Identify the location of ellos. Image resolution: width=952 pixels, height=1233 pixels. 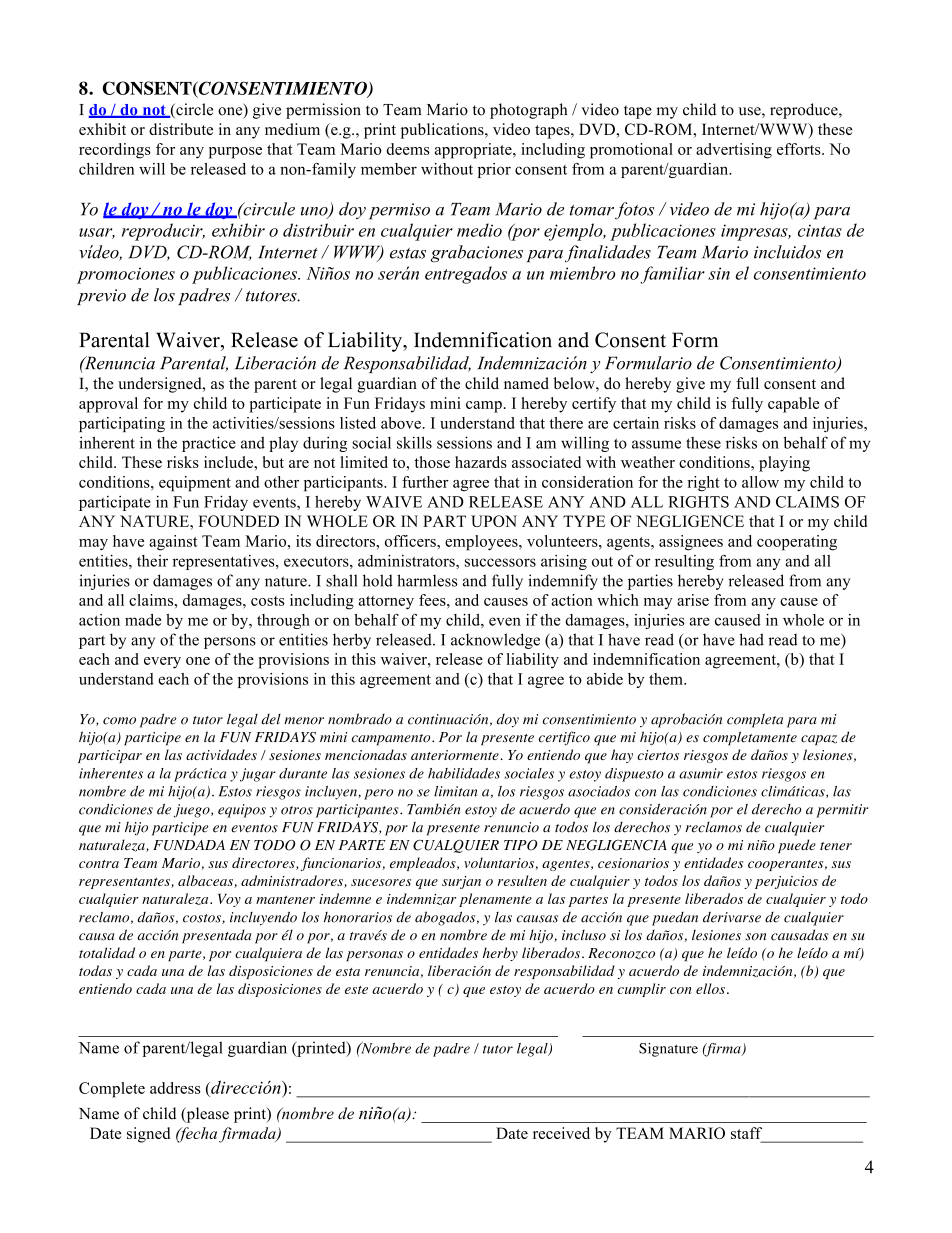
(710, 988).
